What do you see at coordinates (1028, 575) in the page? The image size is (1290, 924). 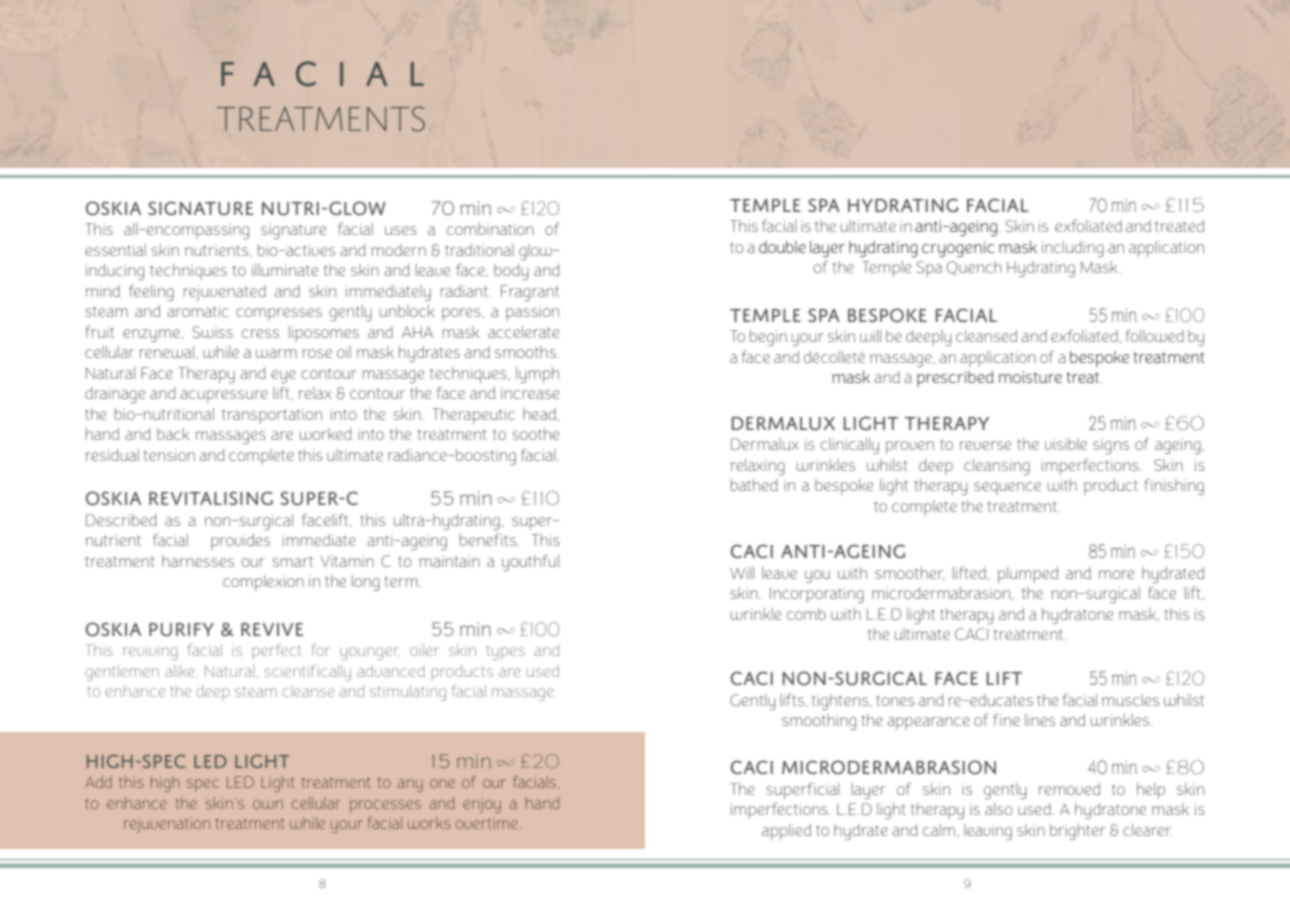 I see `plumped` at bounding box center [1028, 575].
